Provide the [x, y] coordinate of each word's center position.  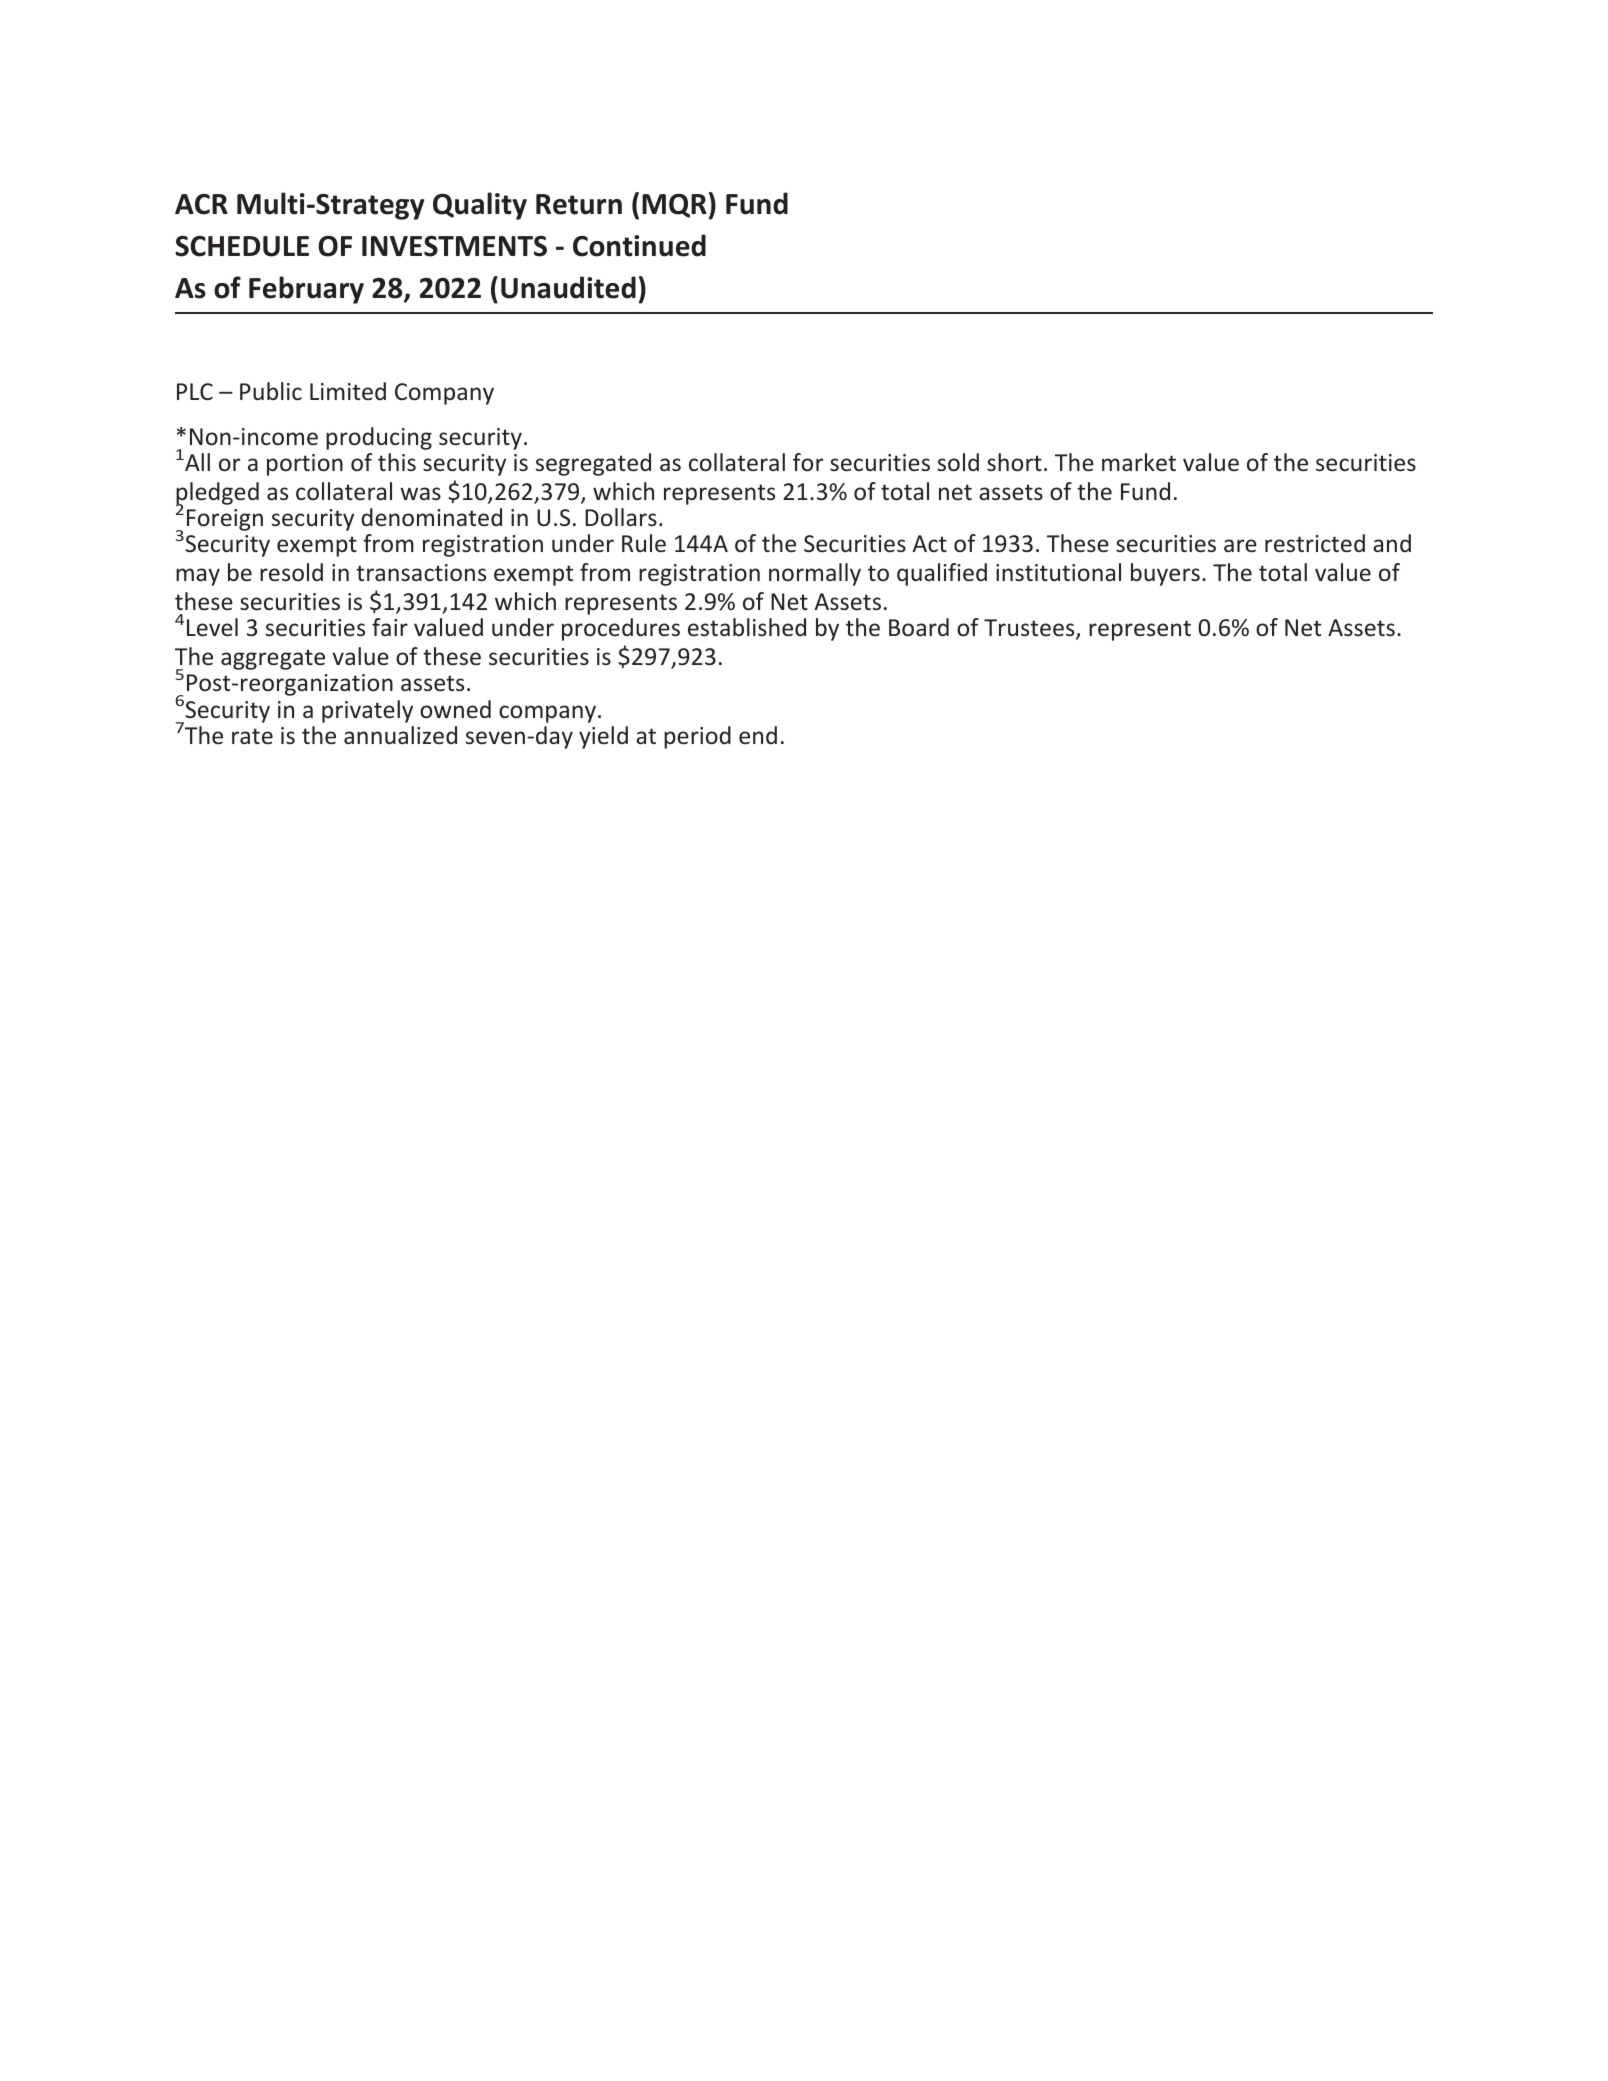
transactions [421, 572]
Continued [639, 245]
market [1139, 462]
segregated [593, 464]
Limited [348, 391]
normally [815, 574]
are [1240, 545]
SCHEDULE [242, 246]
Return [579, 204]
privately [367, 711]
